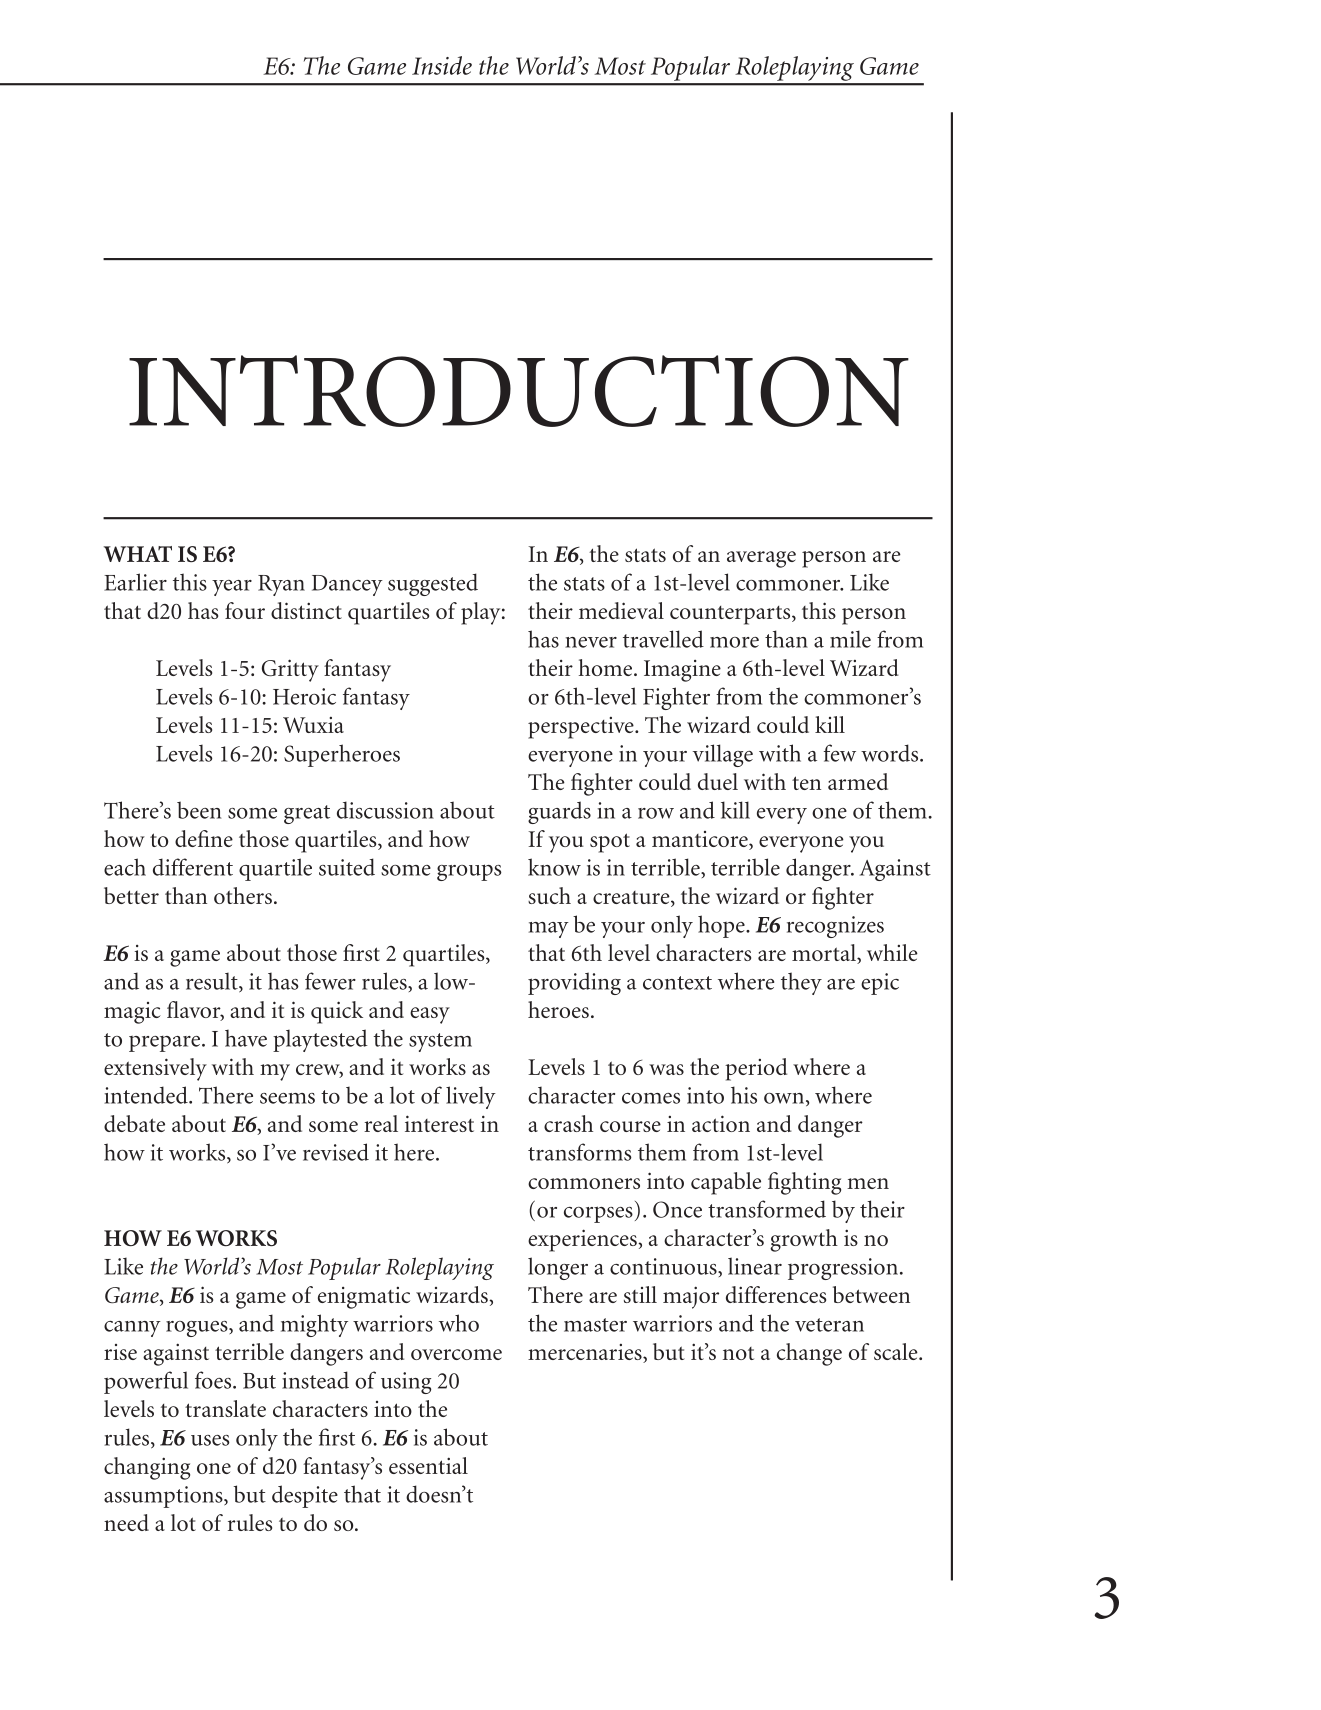 The image size is (1321, 1710). What do you see at coordinates (138, 554) in the page?
I see `WHAT` at bounding box center [138, 554].
